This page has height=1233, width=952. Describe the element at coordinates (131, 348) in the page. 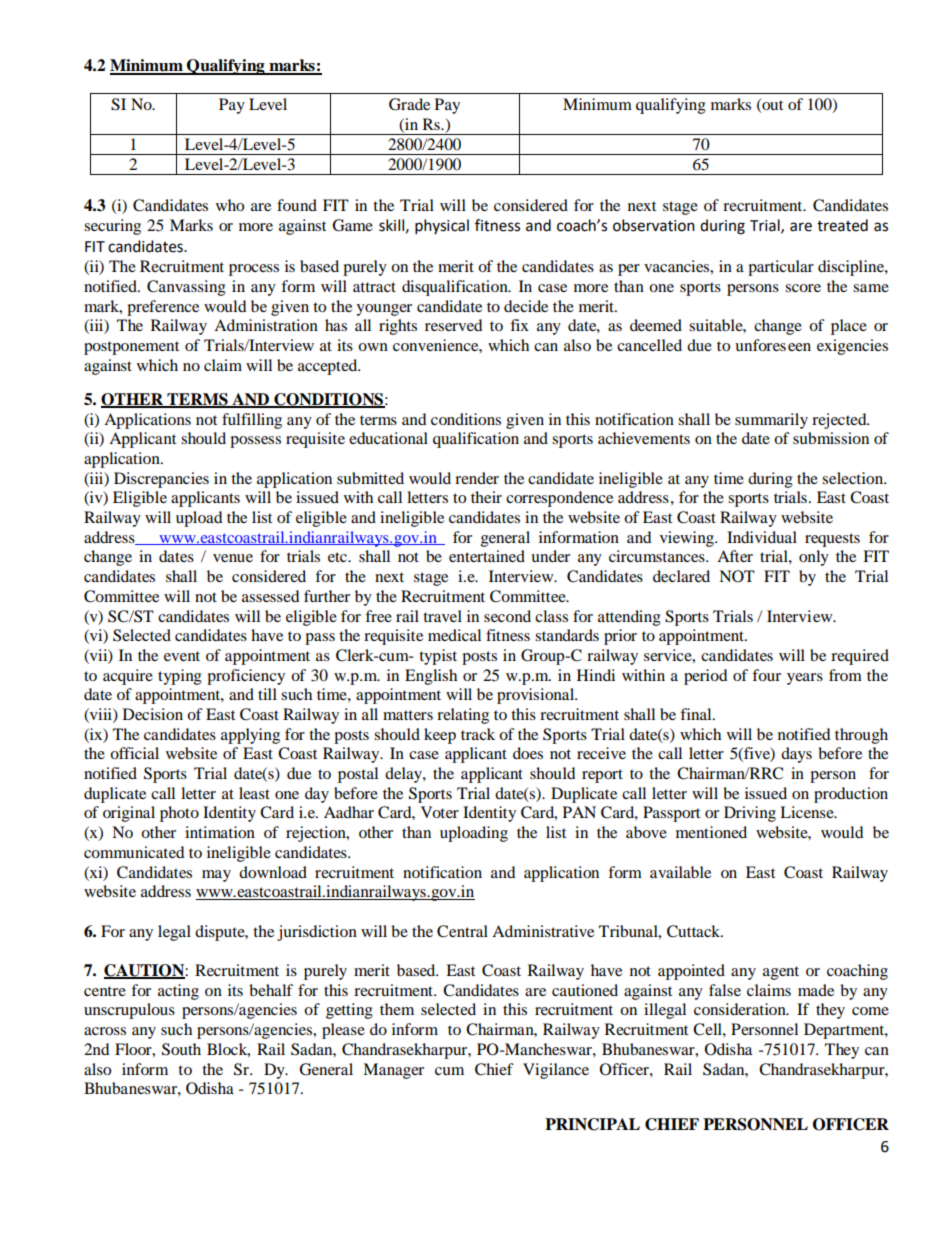

I see `postponement` at that location.
